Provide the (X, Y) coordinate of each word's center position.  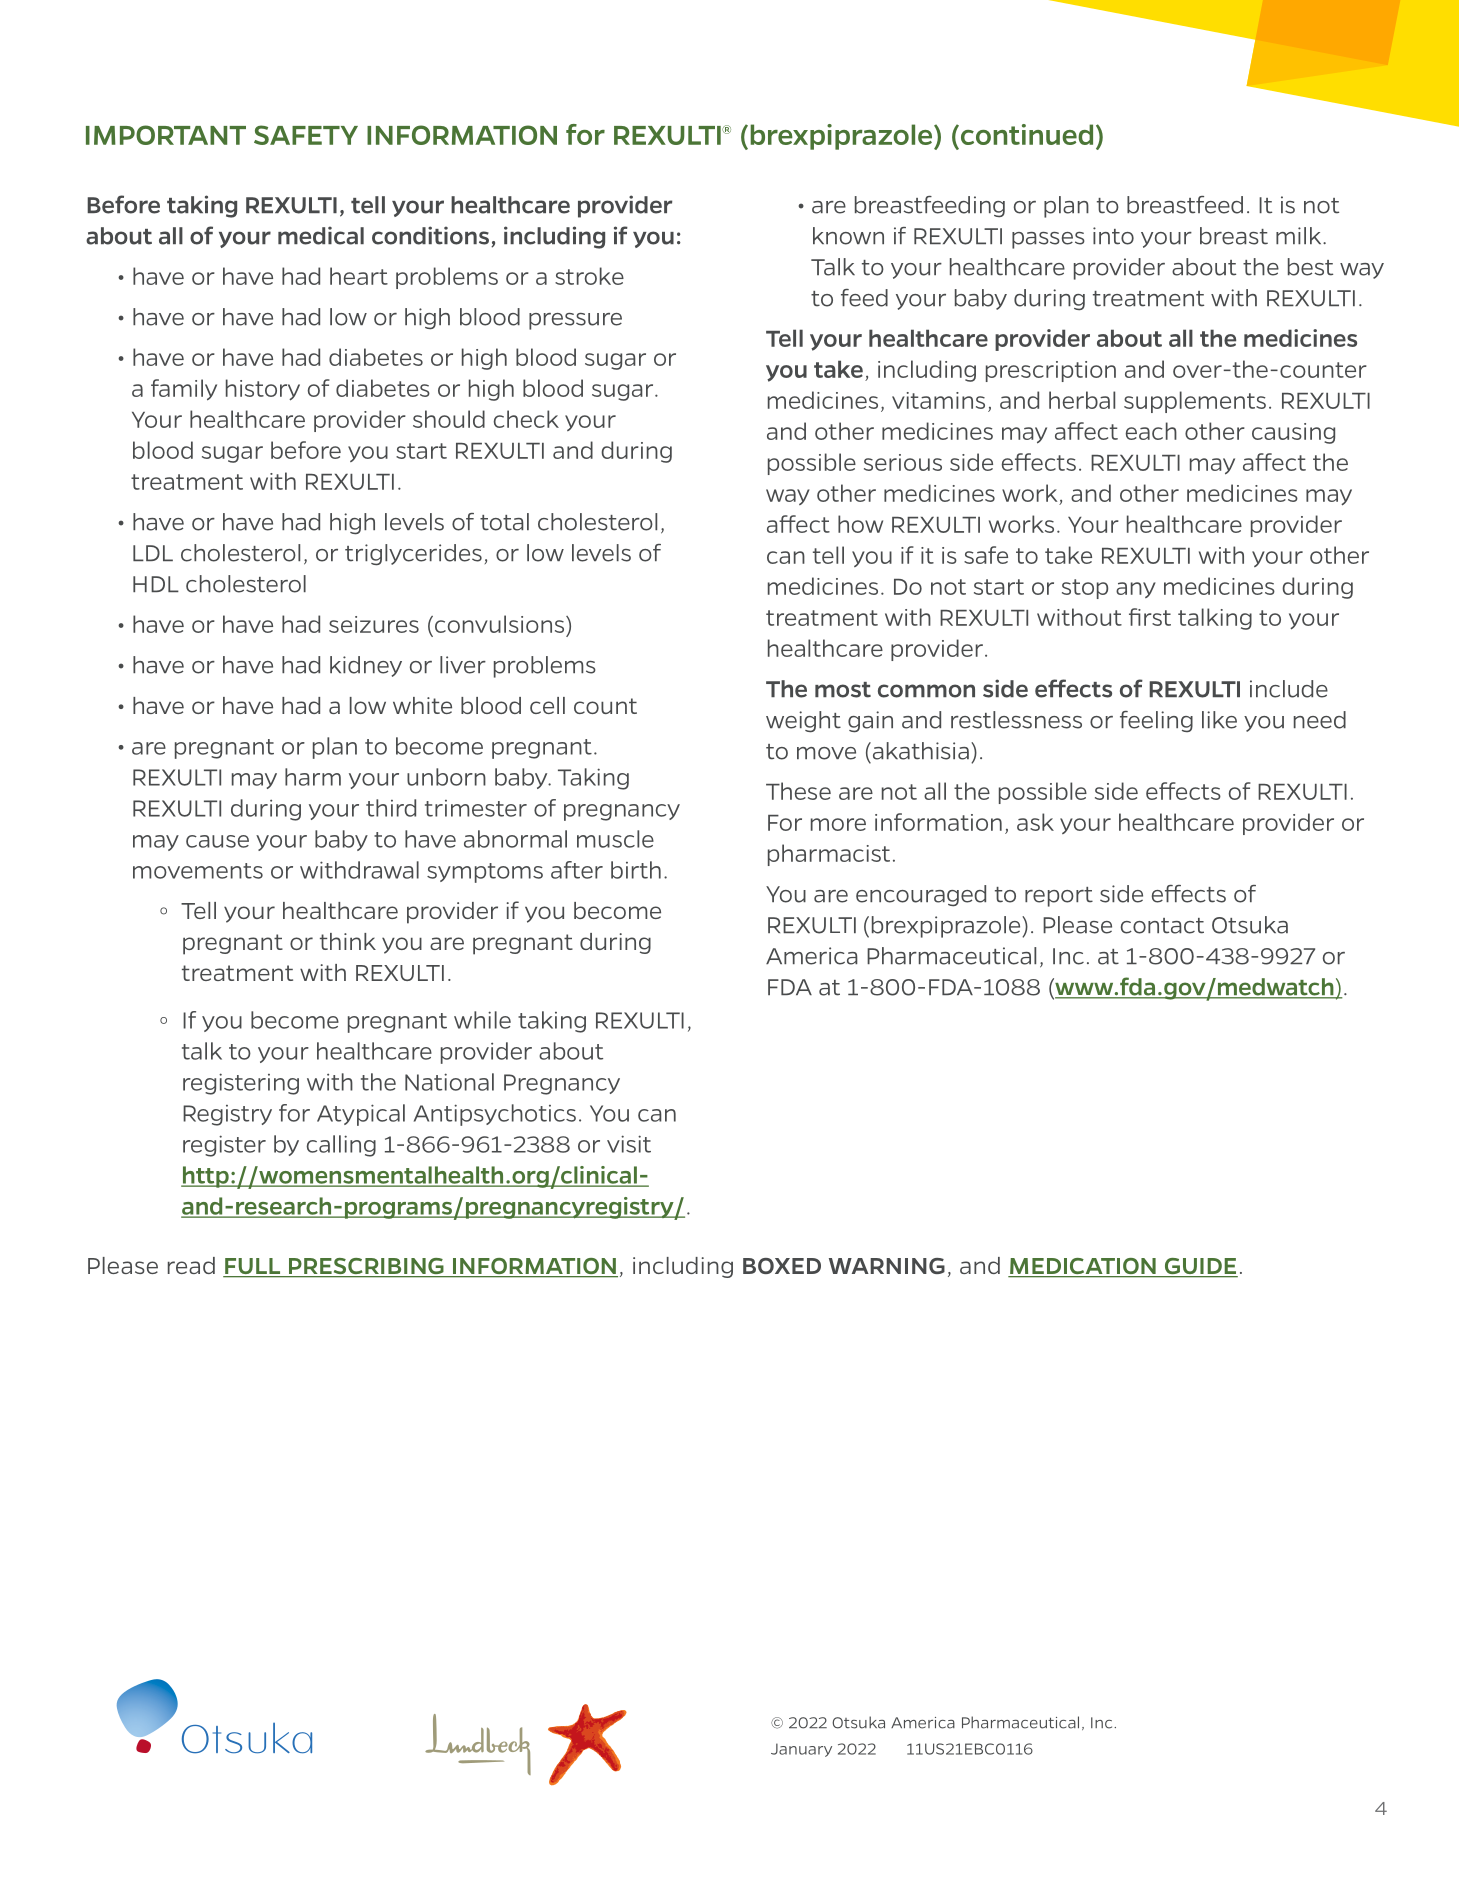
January (801, 1750)
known (848, 236)
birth (636, 870)
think (348, 941)
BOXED (782, 1266)
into (1113, 236)
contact (1162, 926)
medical (321, 235)
